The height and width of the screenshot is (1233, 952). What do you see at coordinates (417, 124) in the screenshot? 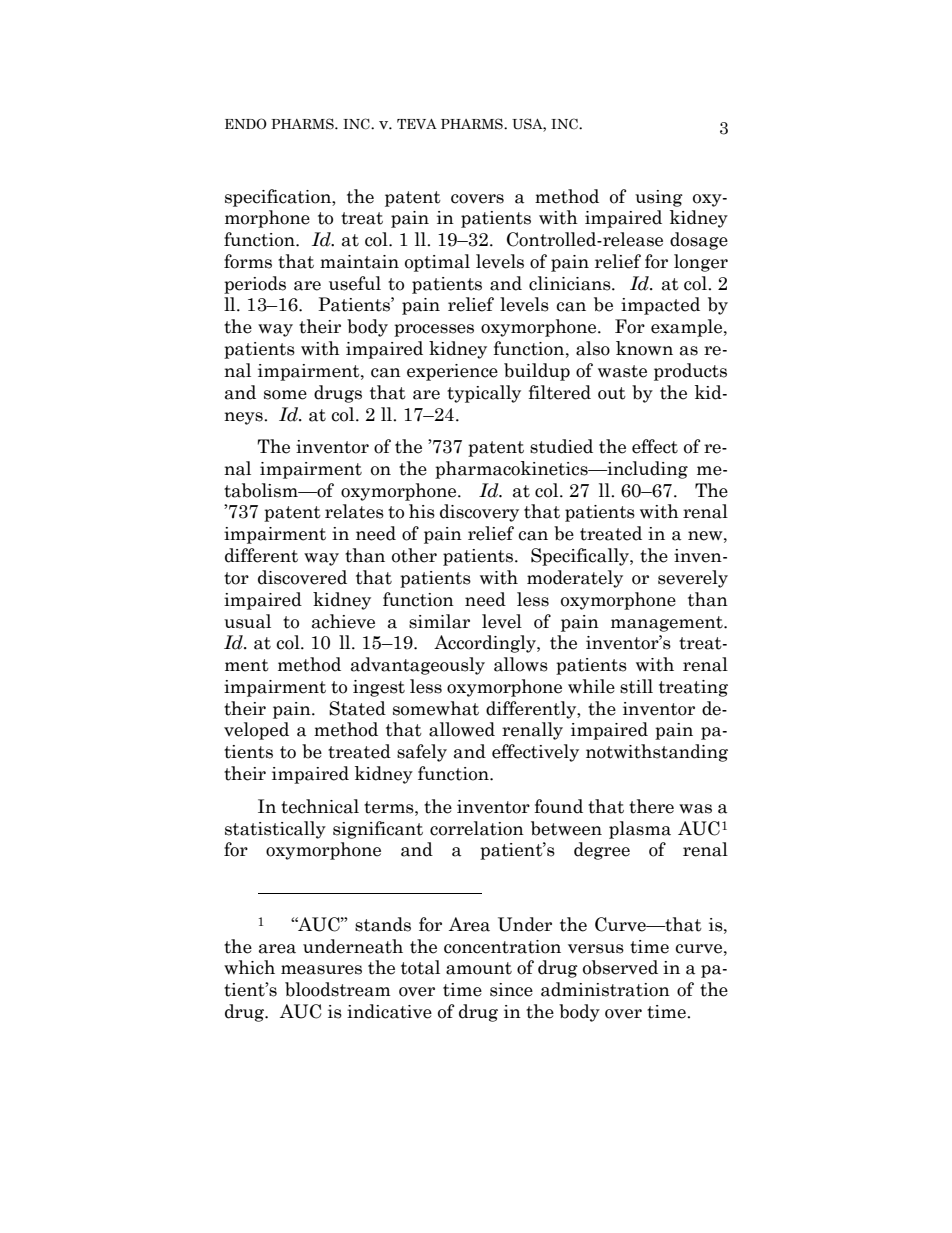
I see `TEVA` at bounding box center [417, 124].
